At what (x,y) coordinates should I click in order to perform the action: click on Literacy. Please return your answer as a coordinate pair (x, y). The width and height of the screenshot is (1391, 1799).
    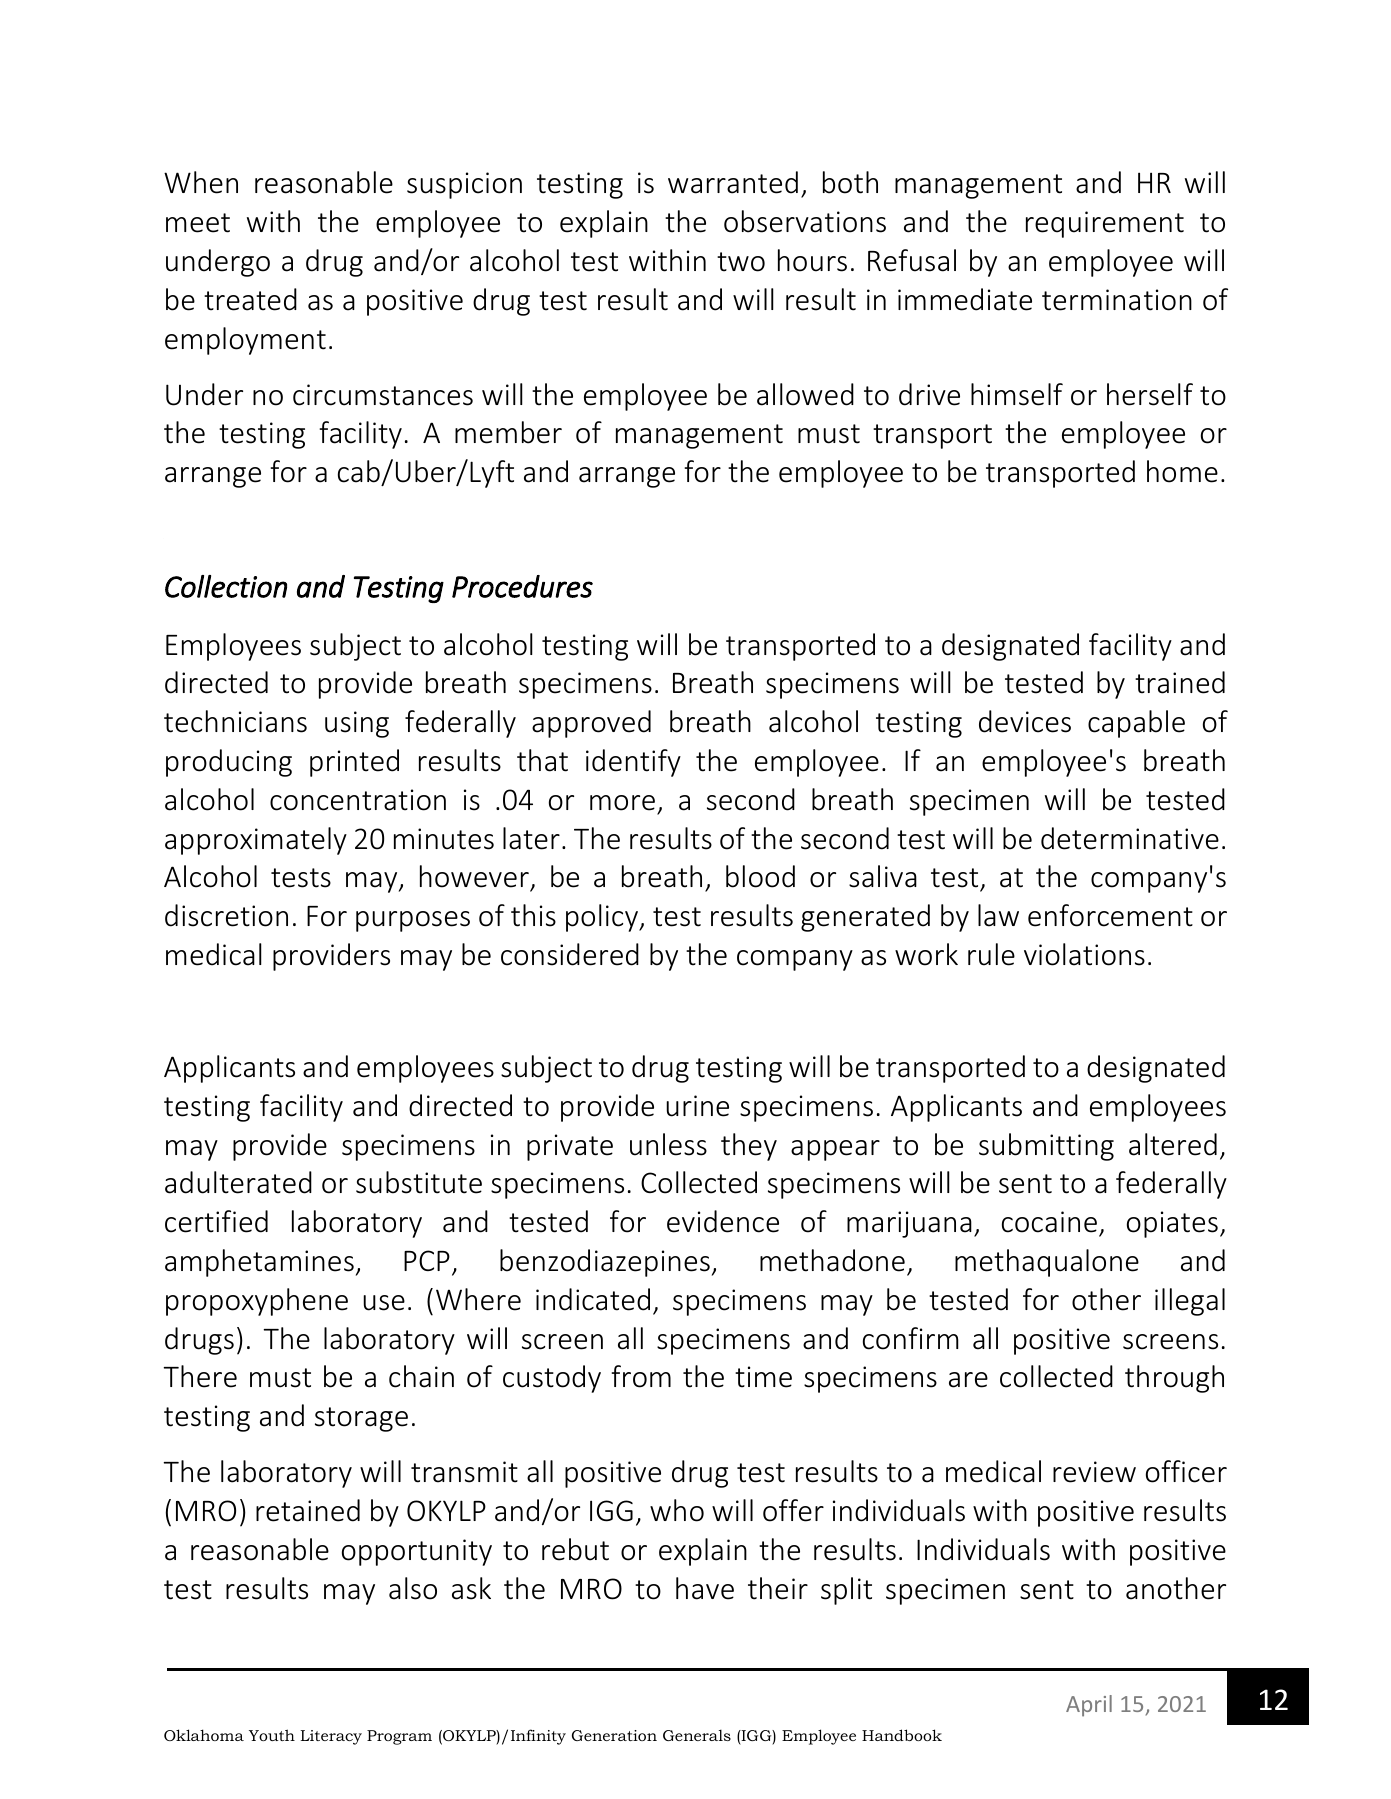
    Looking at the image, I should click on (331, 1737).
